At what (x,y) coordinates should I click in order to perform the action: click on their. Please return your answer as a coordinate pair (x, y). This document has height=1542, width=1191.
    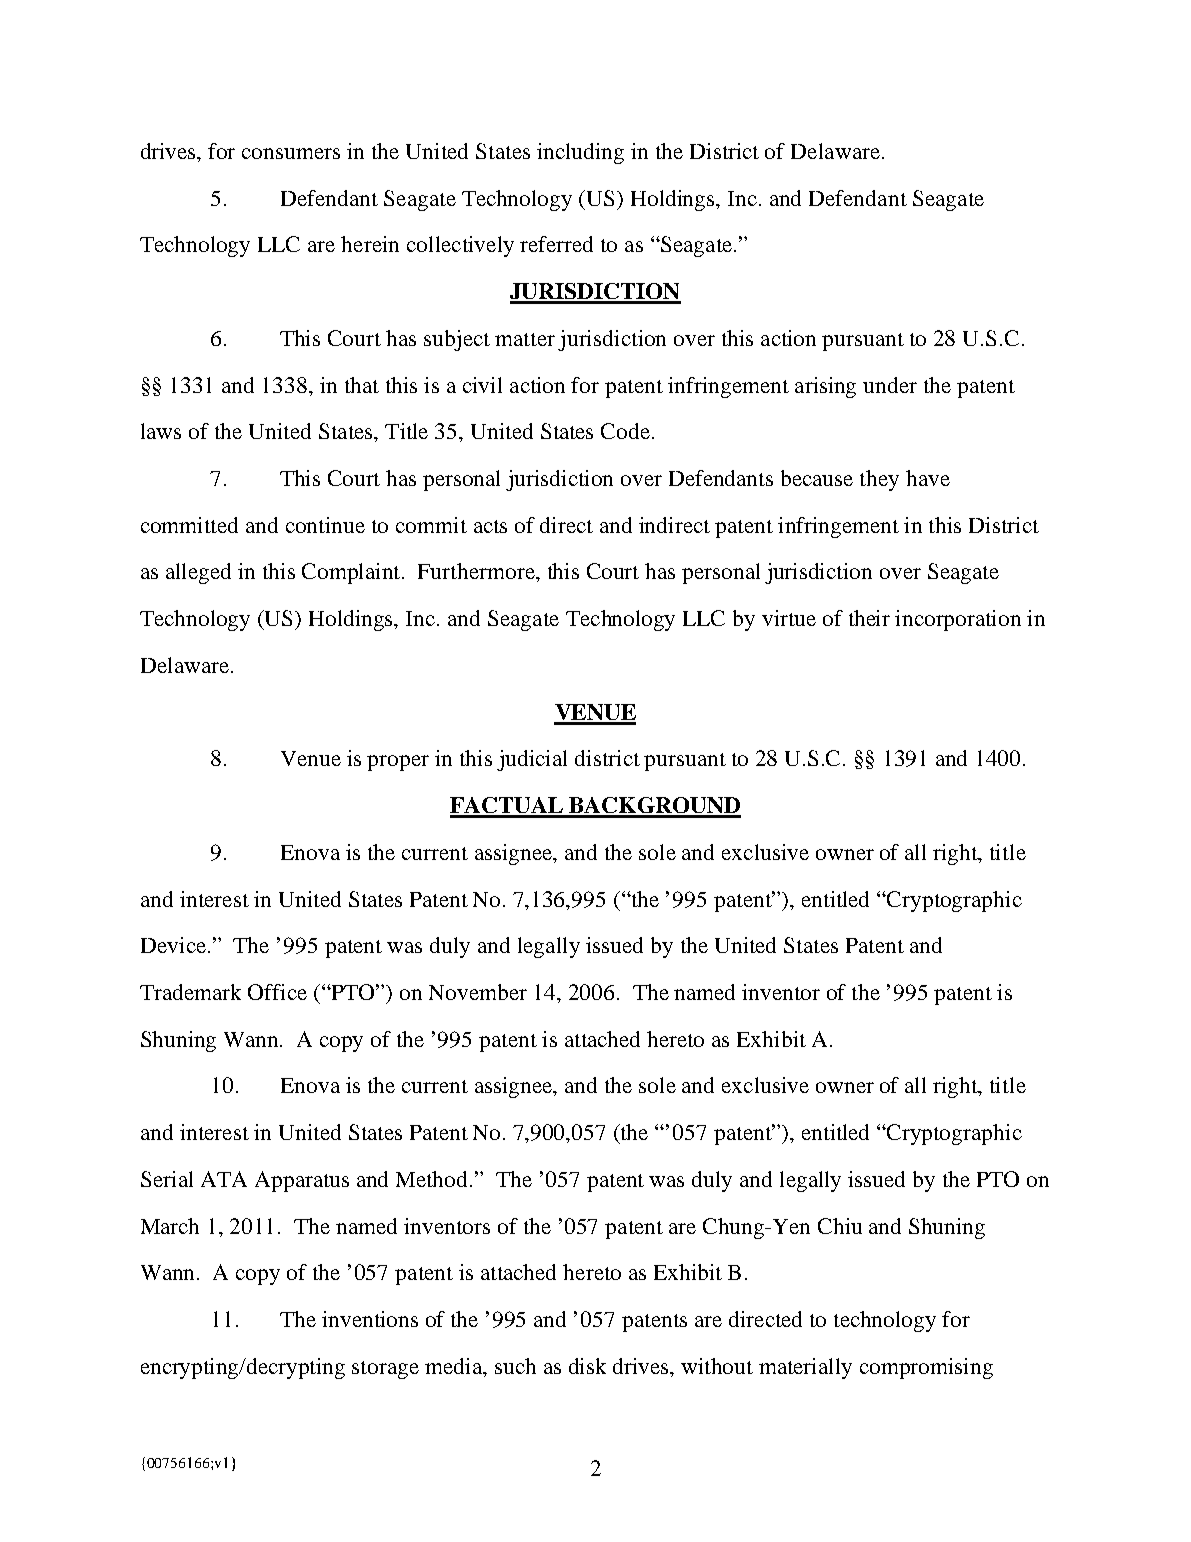
    Looking at the image, I should click on (869, 618).
